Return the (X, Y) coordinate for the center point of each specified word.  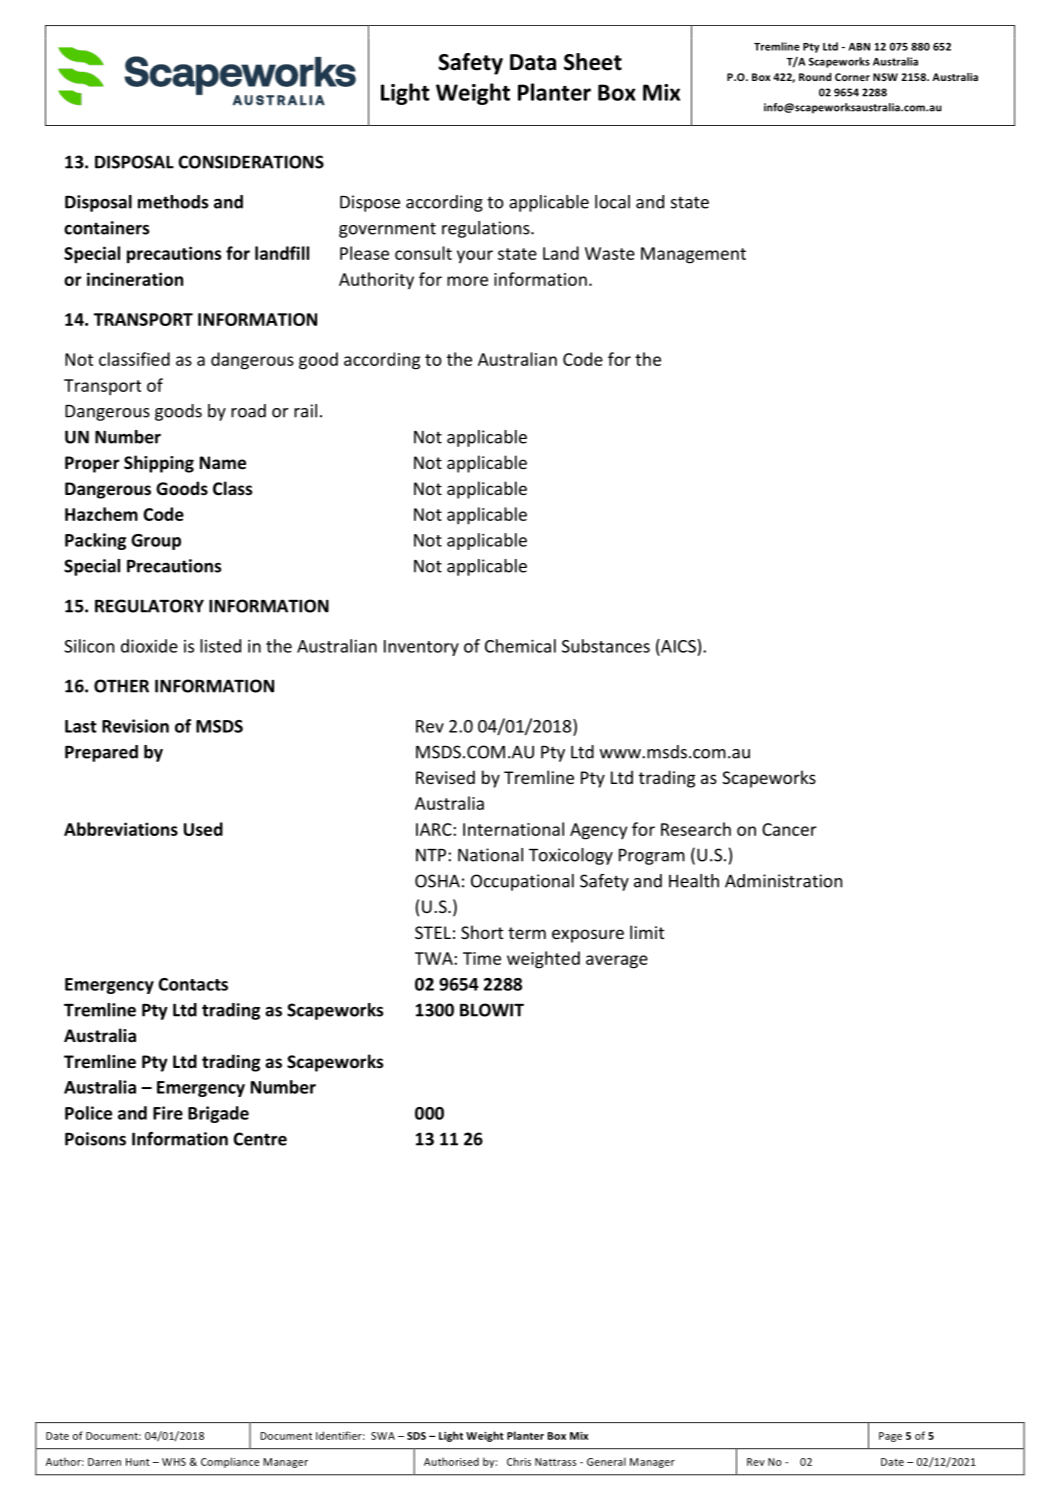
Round (815, 77)
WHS (174, 1462)
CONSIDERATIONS (251, 162)
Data (533, 62)
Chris (519, 1461)
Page (890, 1437)
